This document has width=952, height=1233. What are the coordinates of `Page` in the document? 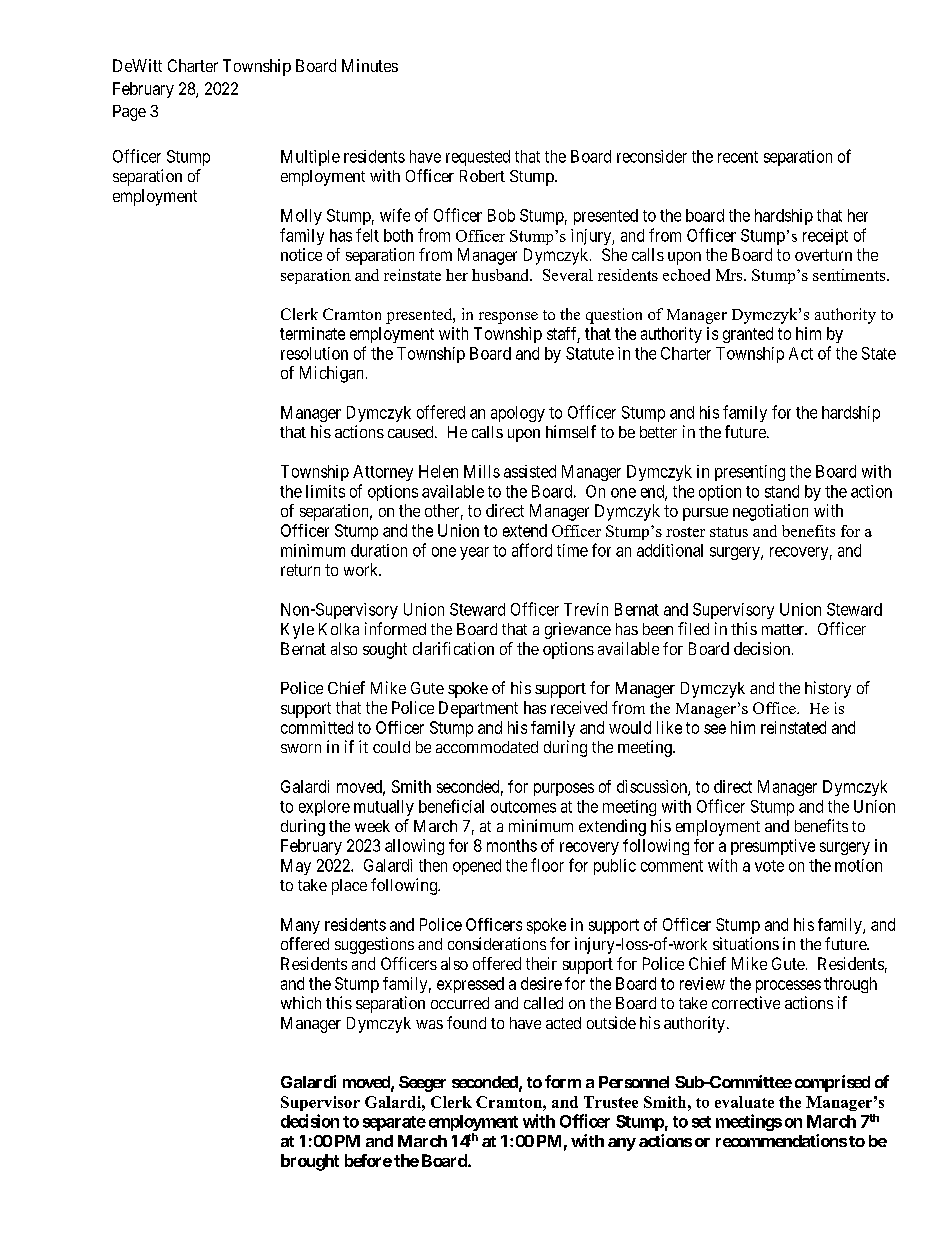 It's located at (129, 113).
